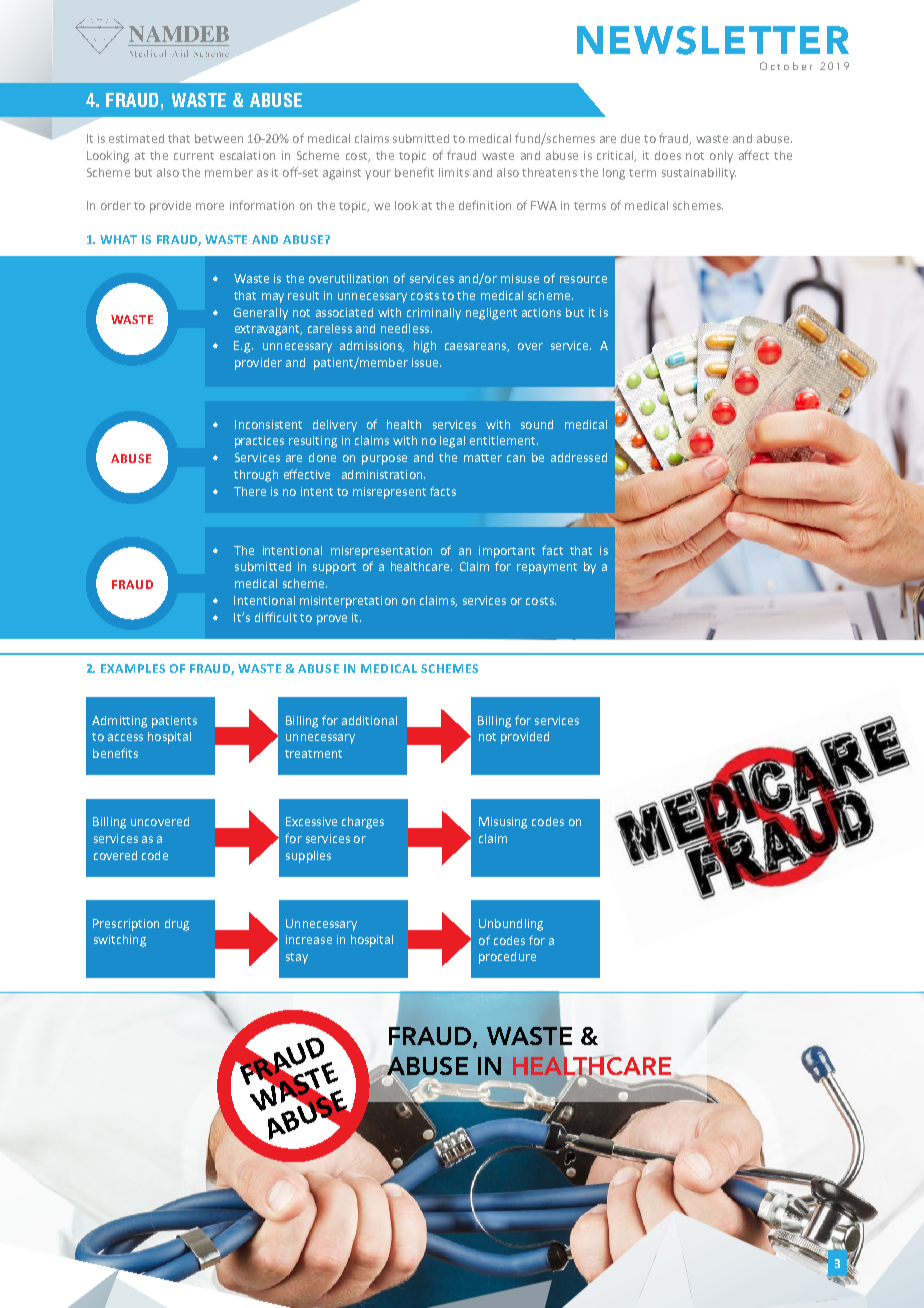 This screenshot has width=924, height=1308. I want to click on between, so click(219, 138).
